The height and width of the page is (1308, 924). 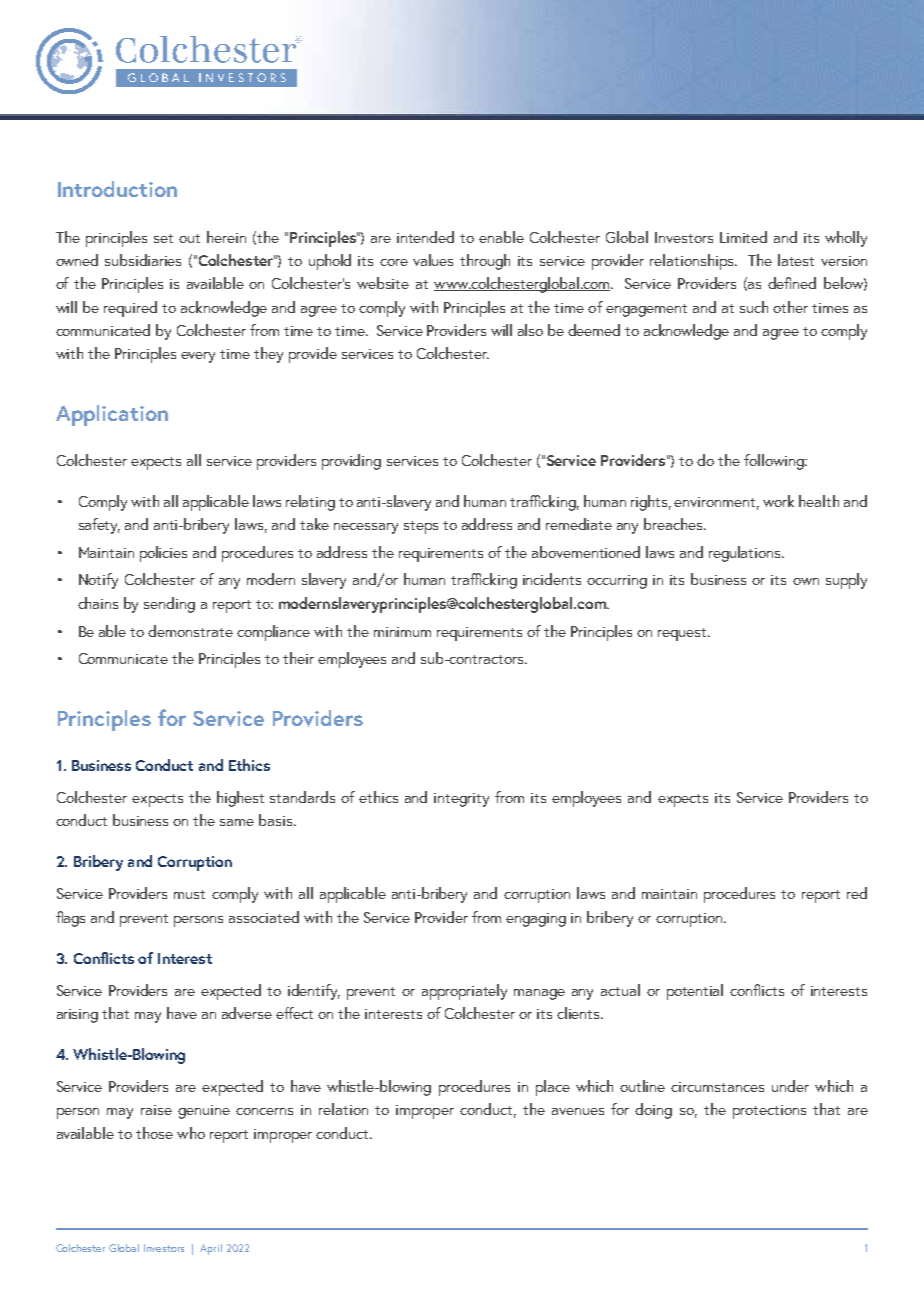 I want to click on request, so click(x=684, y=634).
